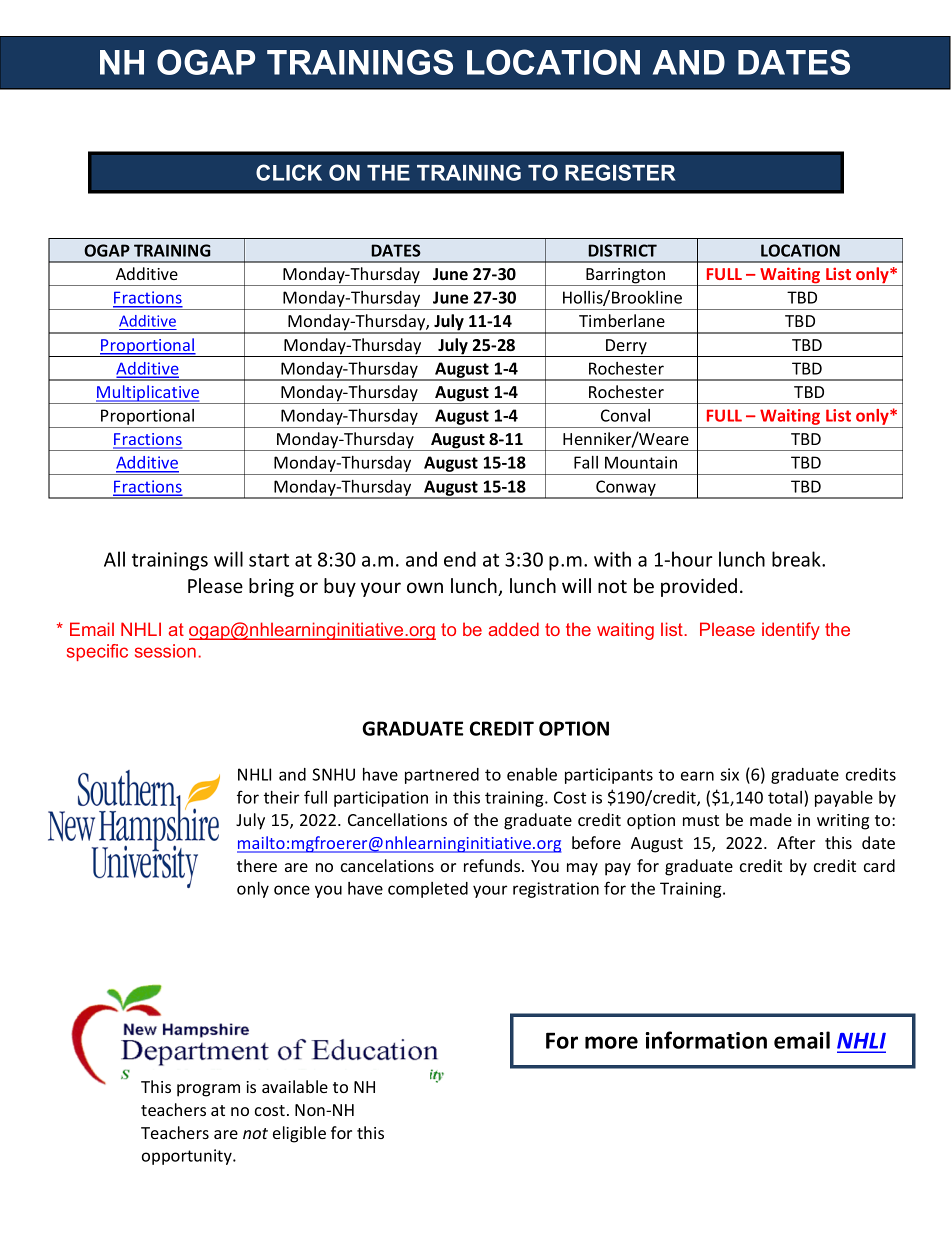 The image size is (952, 1233). I want to click on CLICK, so click(289, 172).
